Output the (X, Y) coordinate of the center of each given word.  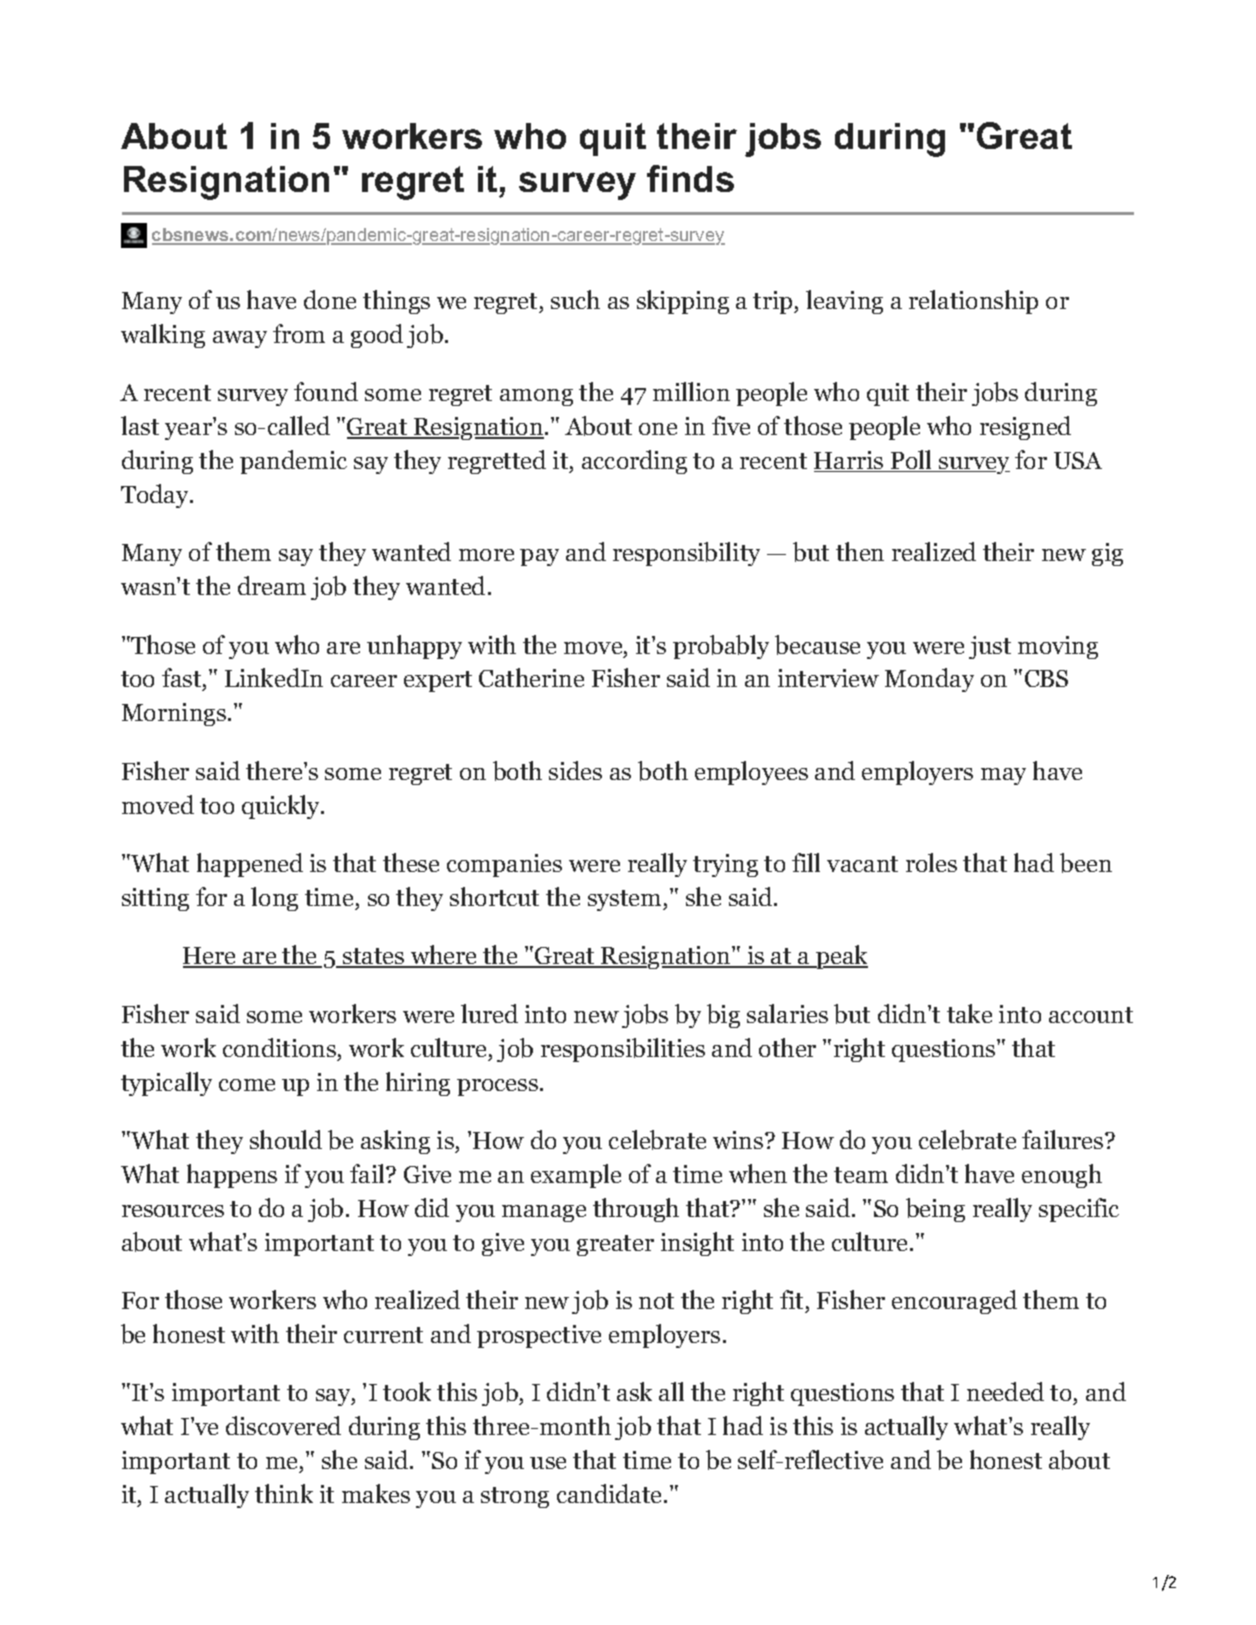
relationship (973, 302)
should (286, 1139)
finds (690, 178)
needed (1005, 1391)
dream (272, 585)
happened (250, 865)
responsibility (686, 554)
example (576, 1176)
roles (931, 862)
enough (1062, 1176)
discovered (283, 1425)
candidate (609, 1493)
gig (1107, 554)
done (330, 299)
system (626, 900)
